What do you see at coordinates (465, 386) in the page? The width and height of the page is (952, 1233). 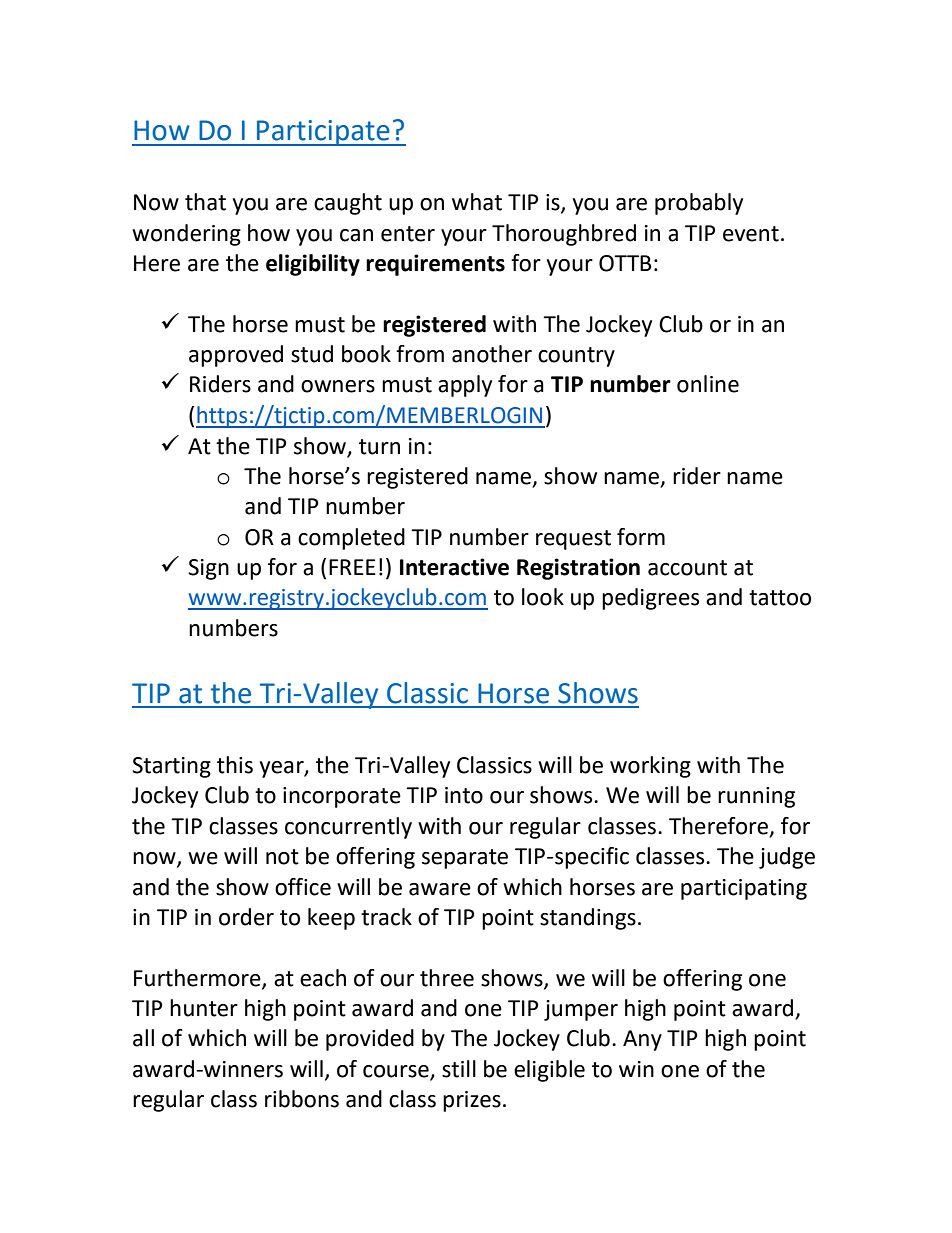 I see `apply` at bounding box center [465, 386].
